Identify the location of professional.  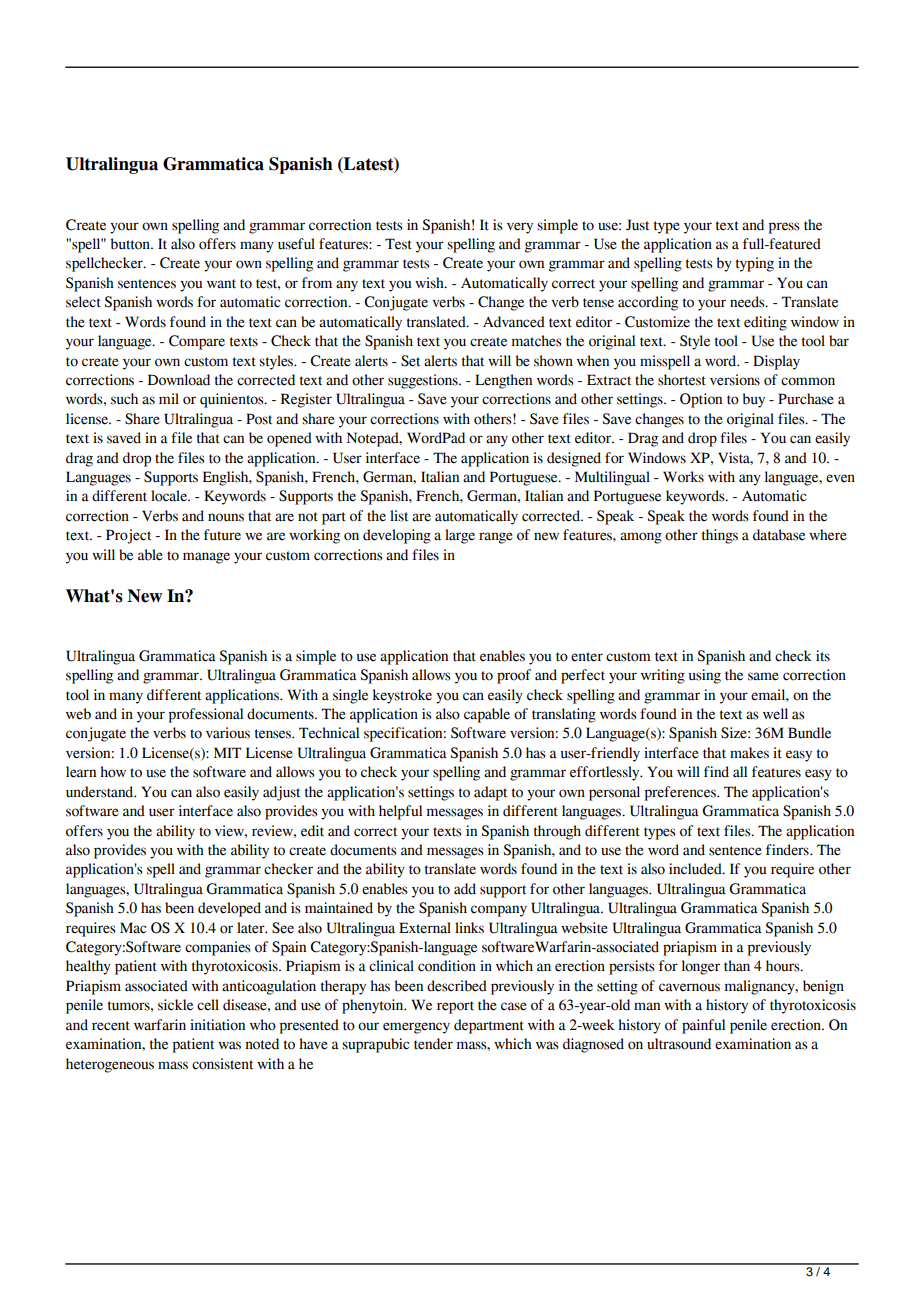
(206, 715).
